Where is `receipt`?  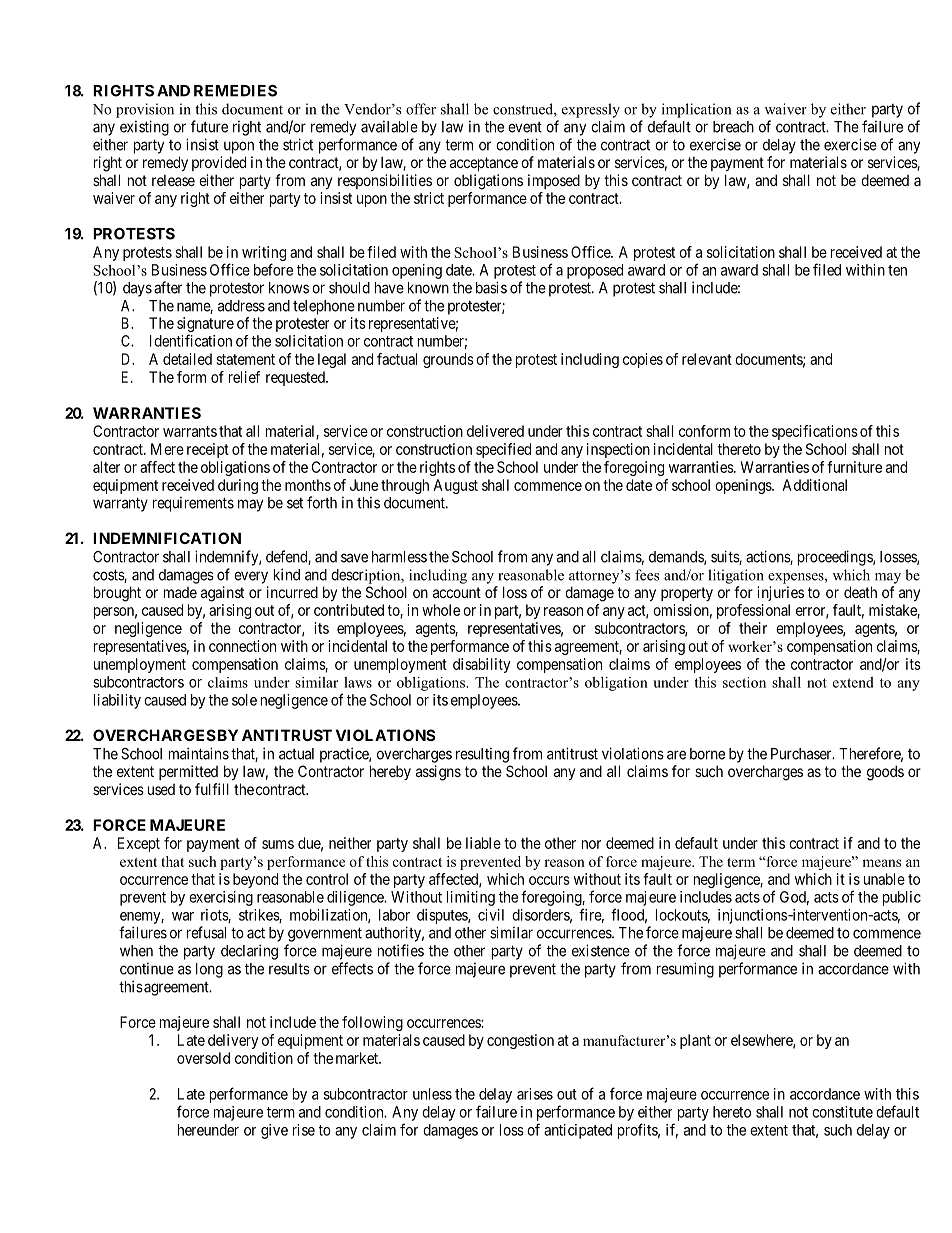 receipt is located at coordinates (208, 450).
